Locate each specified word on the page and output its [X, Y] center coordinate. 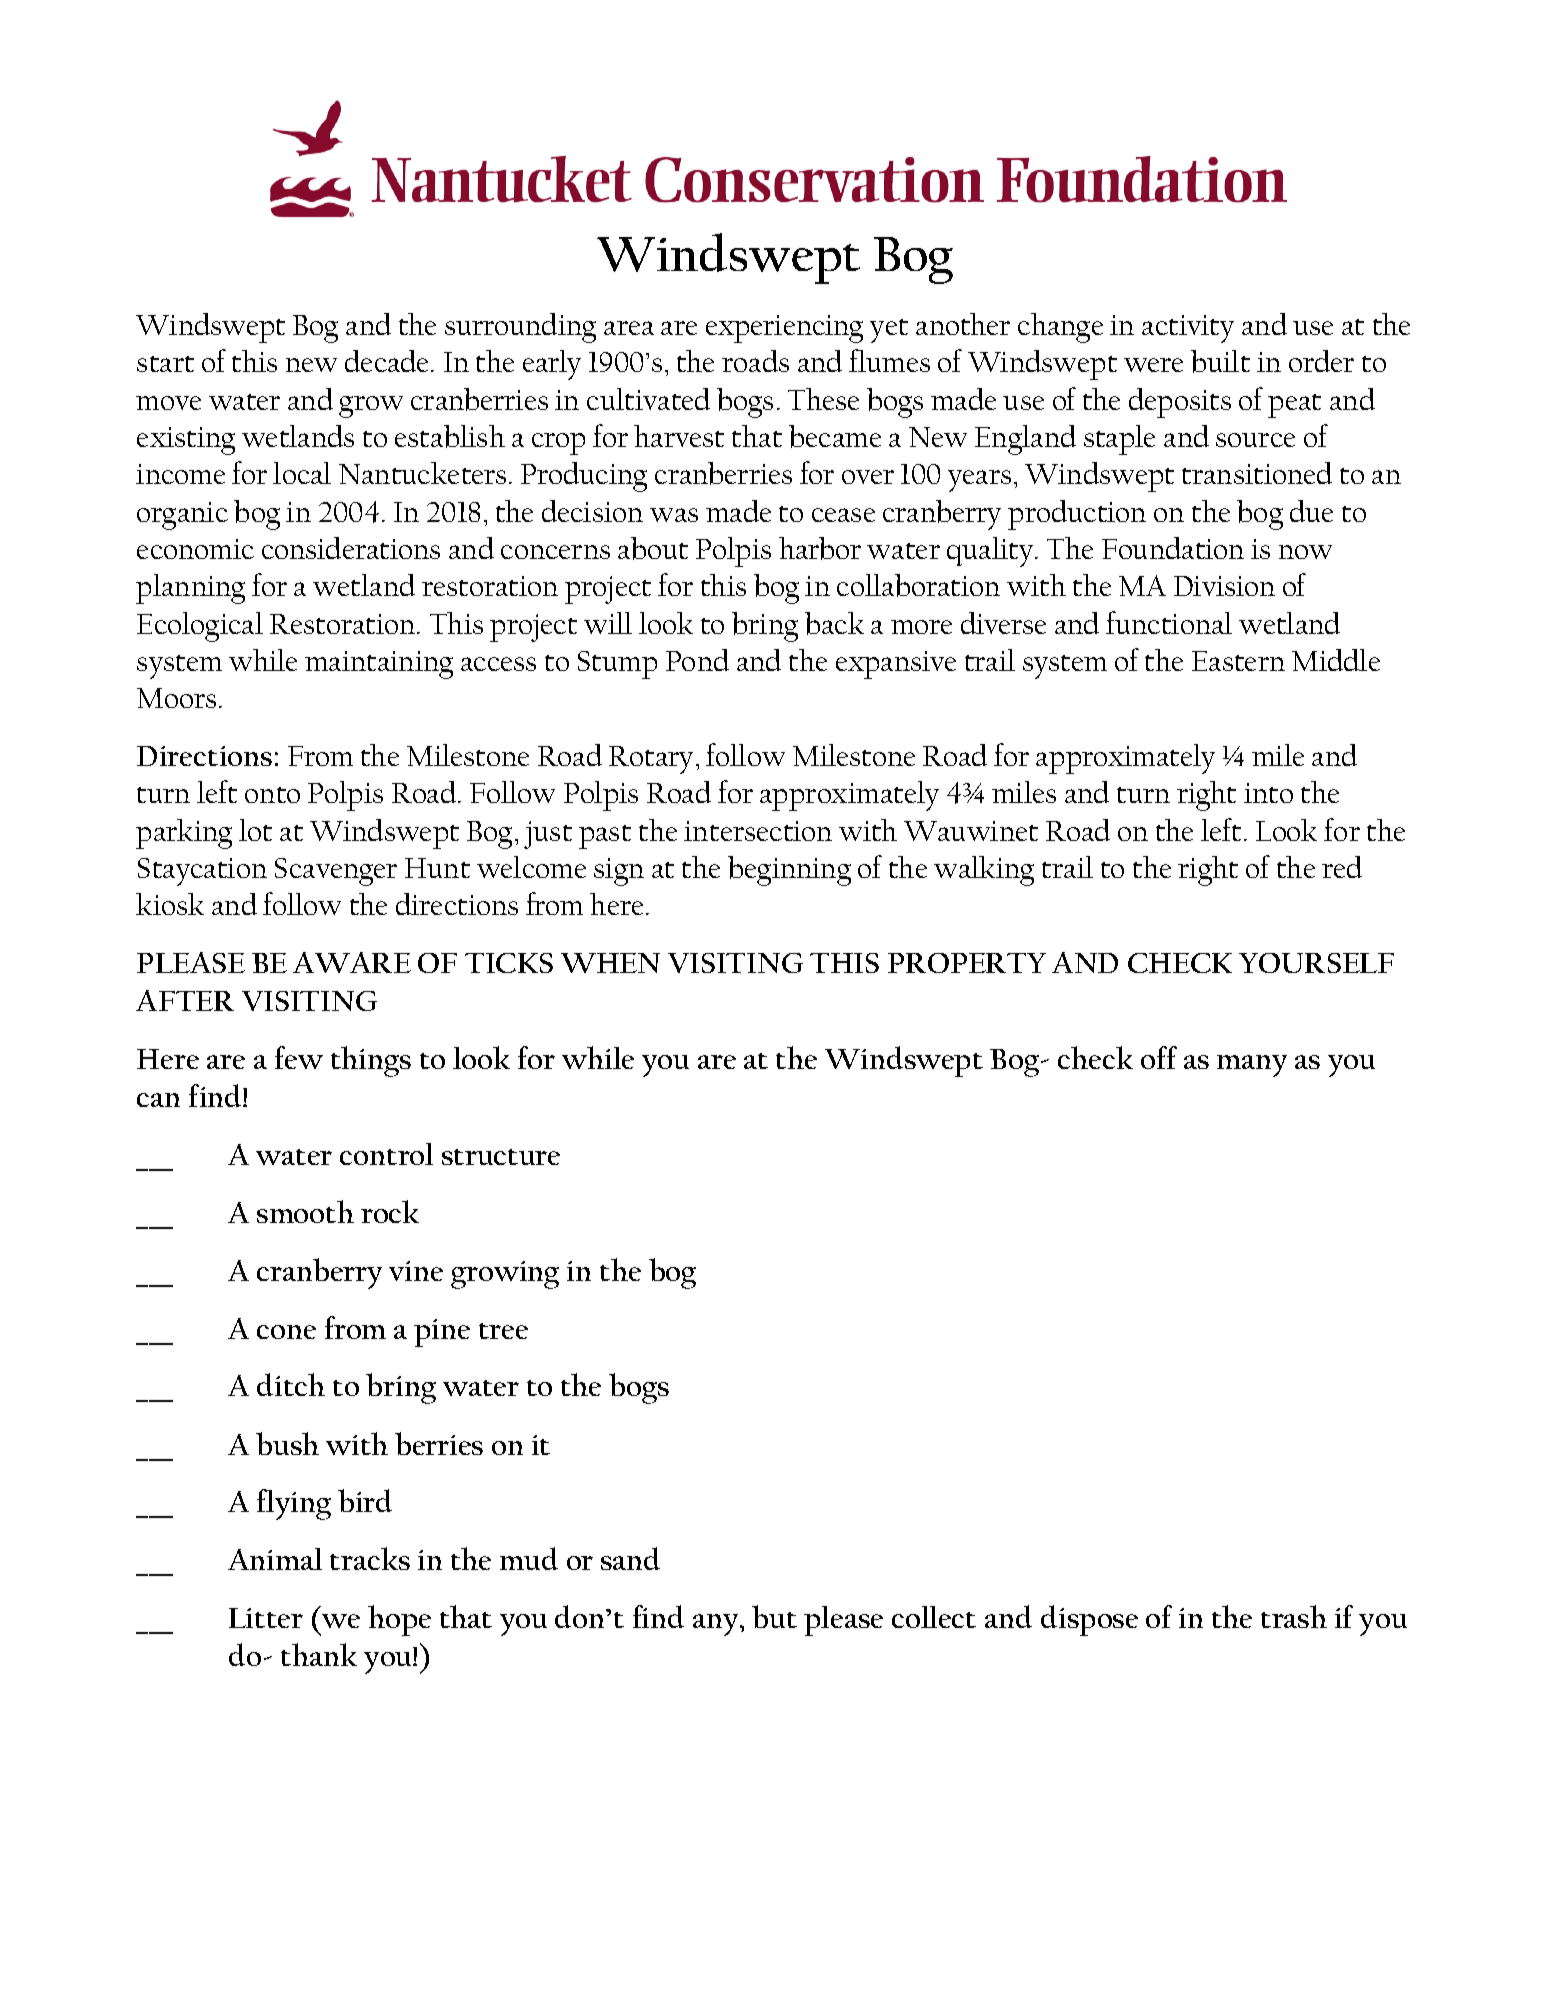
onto [272, 795]
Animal [275, 1559]
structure [501, 1157]
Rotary [651, 760]
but [774, 1616]
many [1252, 1066]
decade [388, 361]
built [1220, 361]
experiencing [784, 329]
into [1268, 793]
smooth [305, 1211]
